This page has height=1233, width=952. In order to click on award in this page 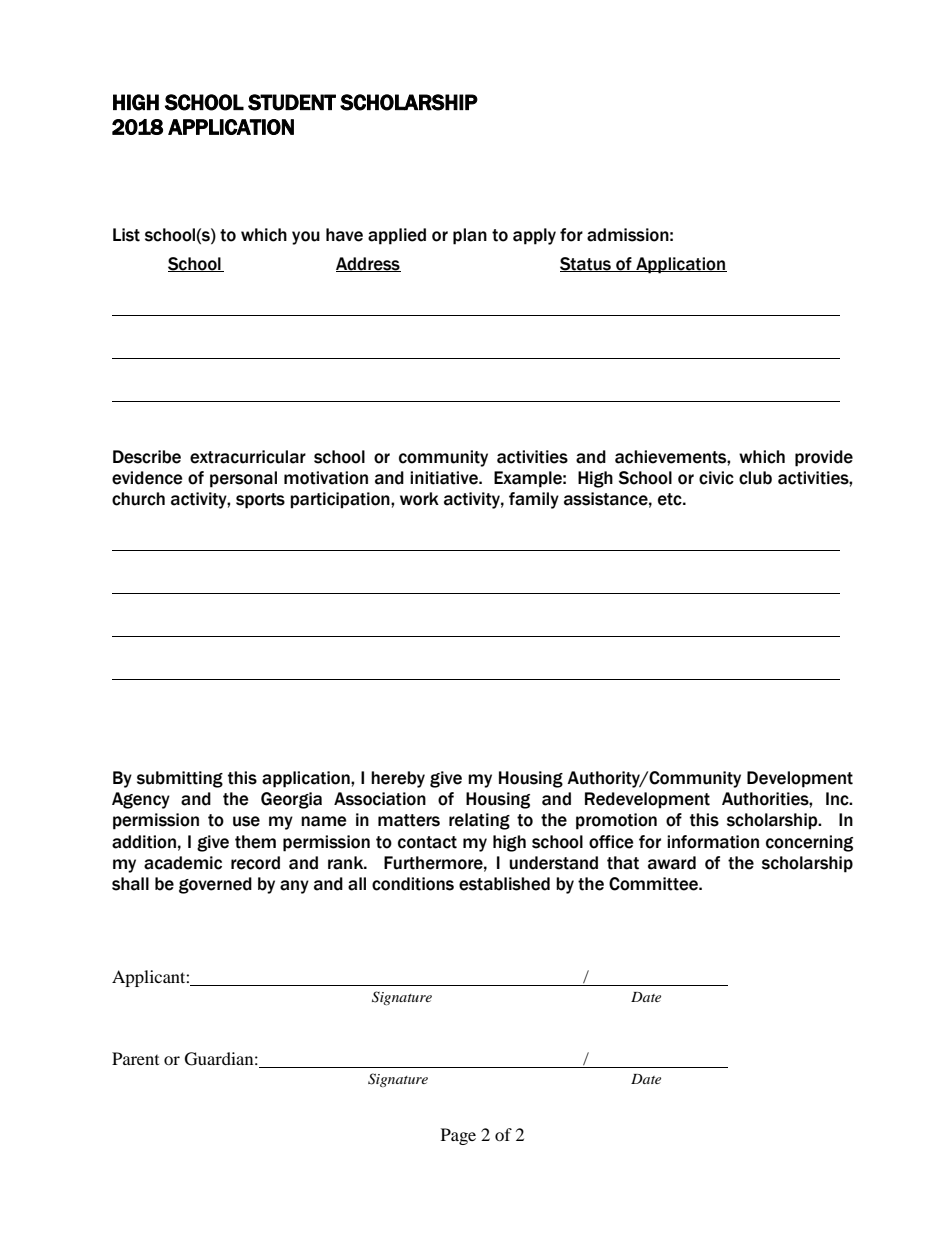, I will do `click(672, 863)`.
